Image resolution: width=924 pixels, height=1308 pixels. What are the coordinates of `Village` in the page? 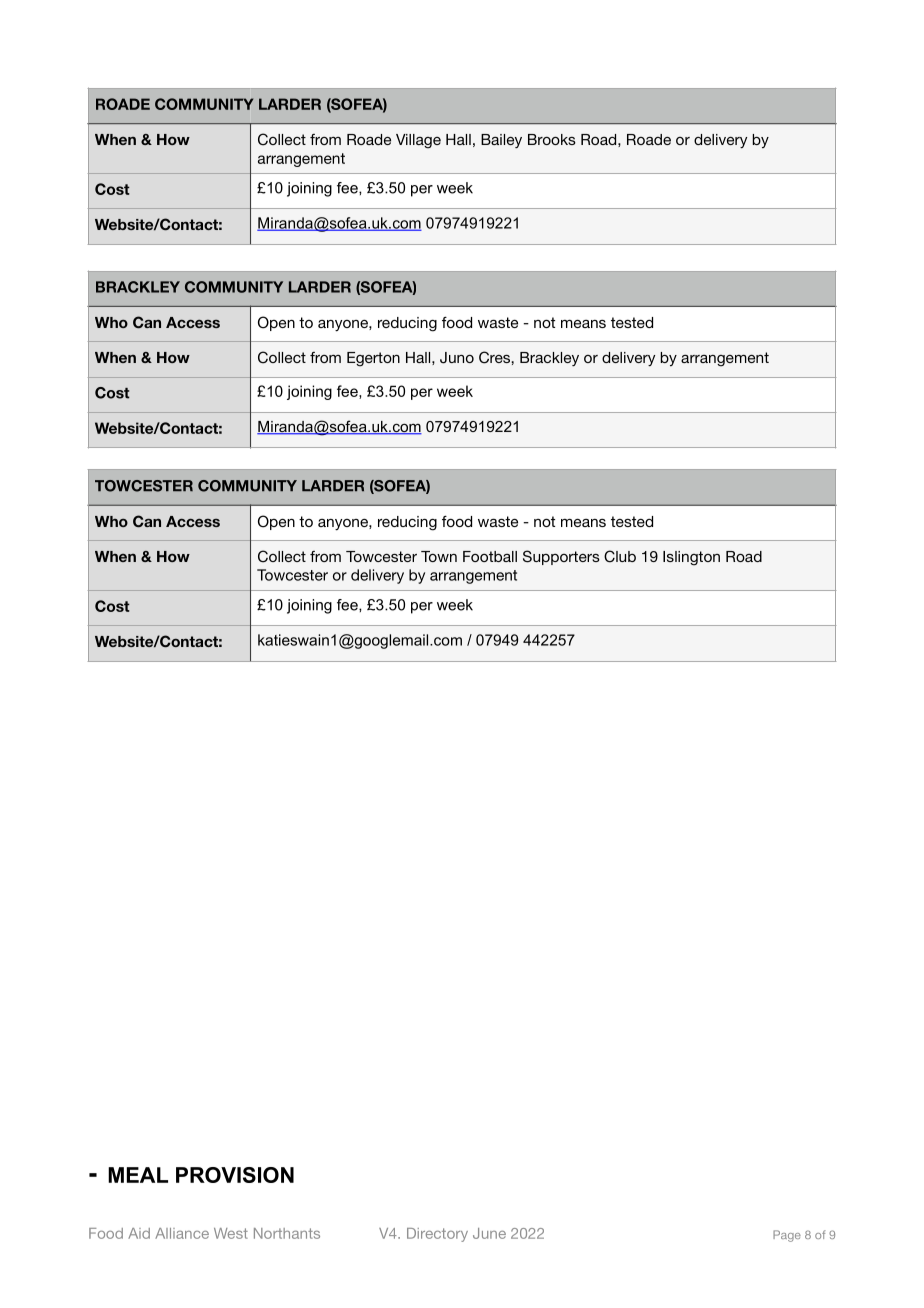 It's located at (418, 141).
